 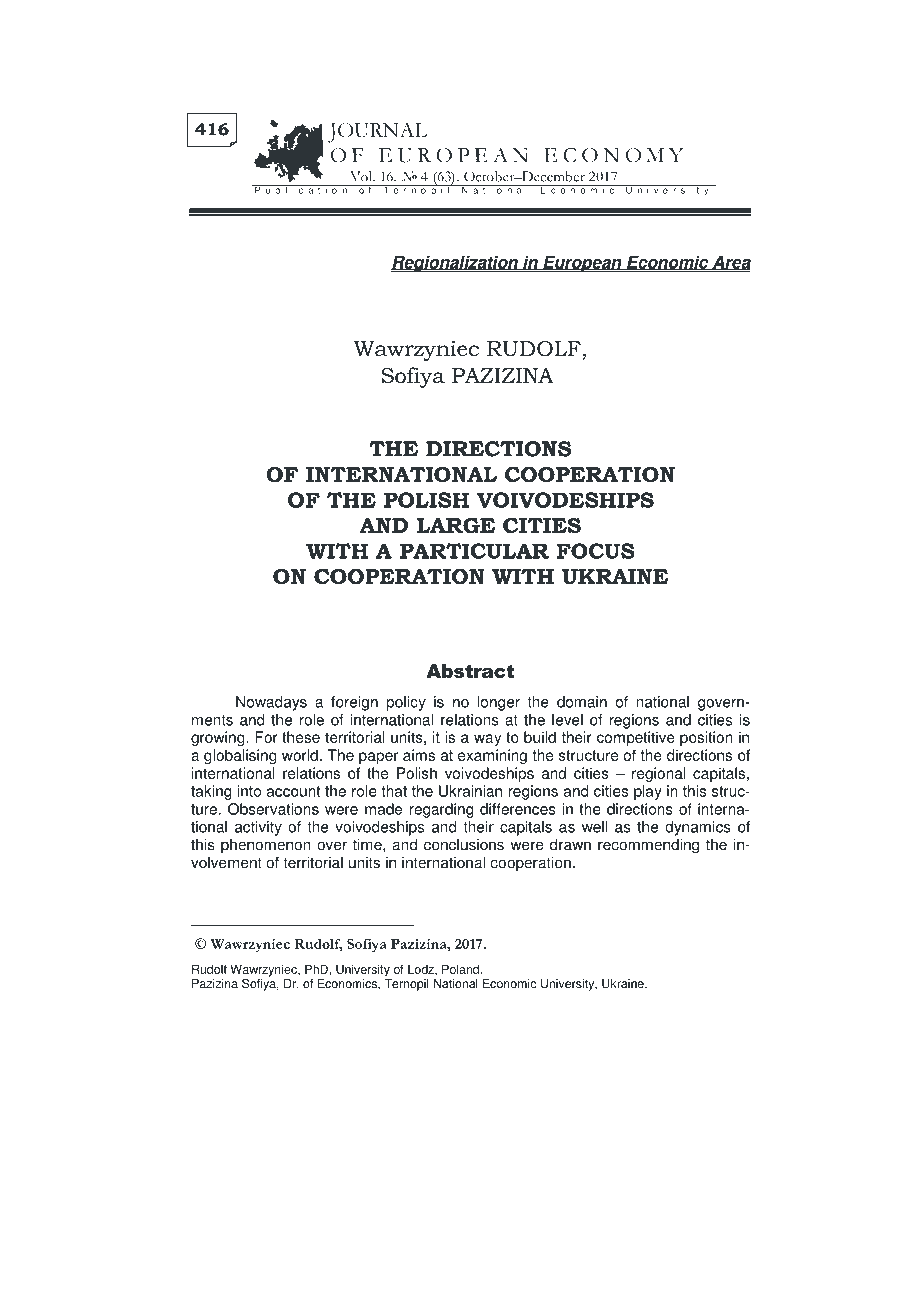 I want to click on these, so click(x=301, y=737).
